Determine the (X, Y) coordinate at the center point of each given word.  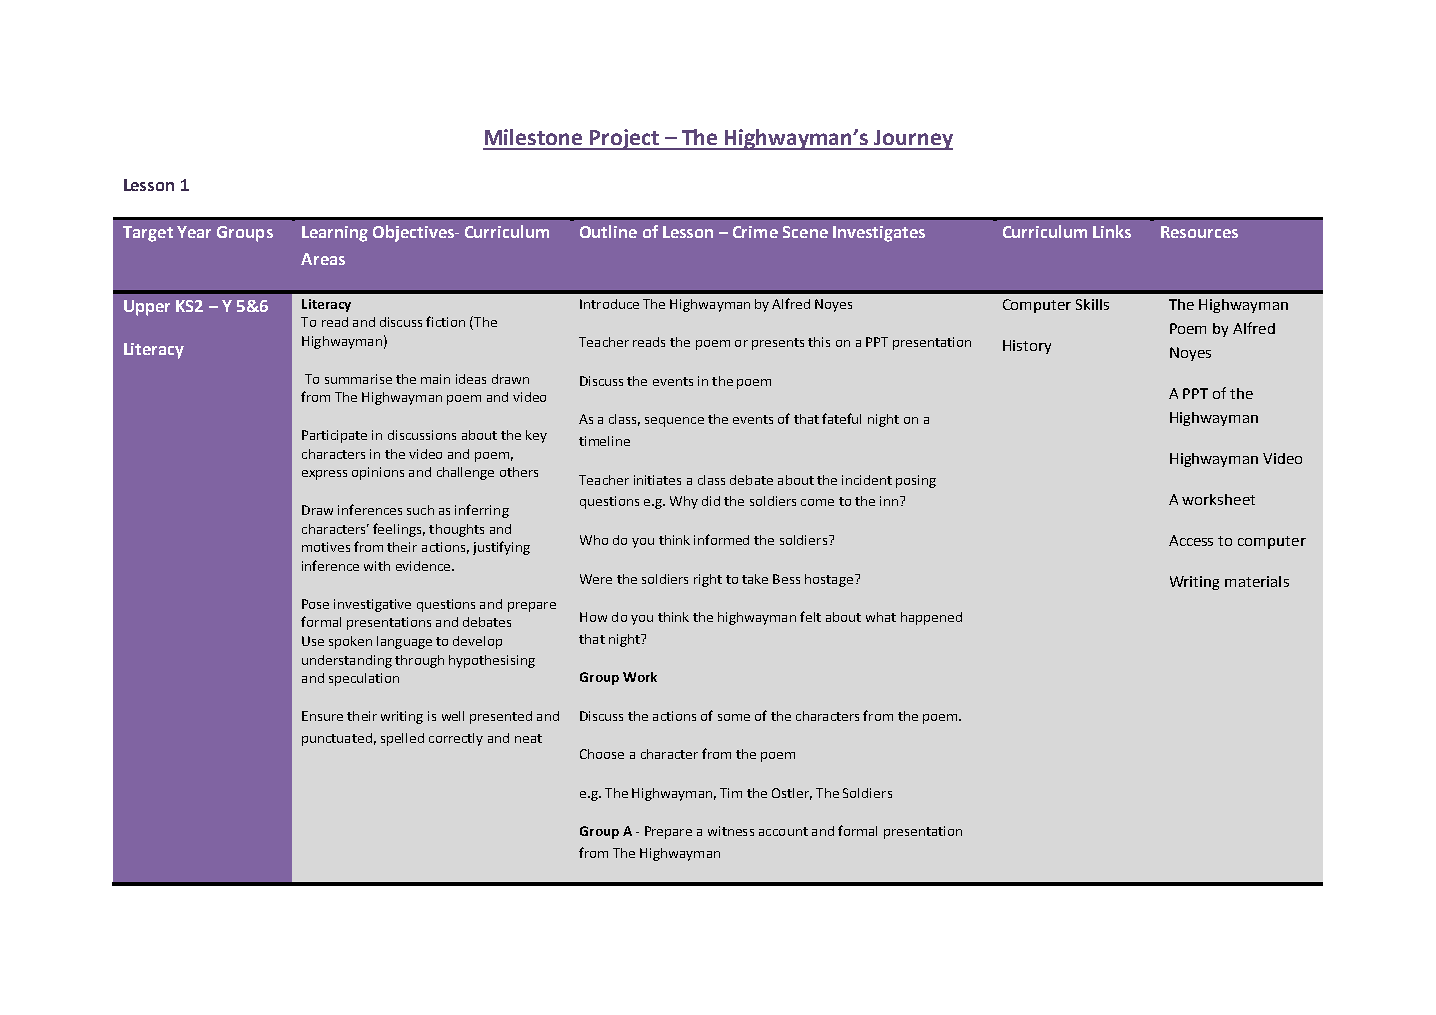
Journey (912, 140)
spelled (402, 739)
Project (624, 139)
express (324, 475)
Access (1191, 540)
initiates (657, 480)
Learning (335, 234)
